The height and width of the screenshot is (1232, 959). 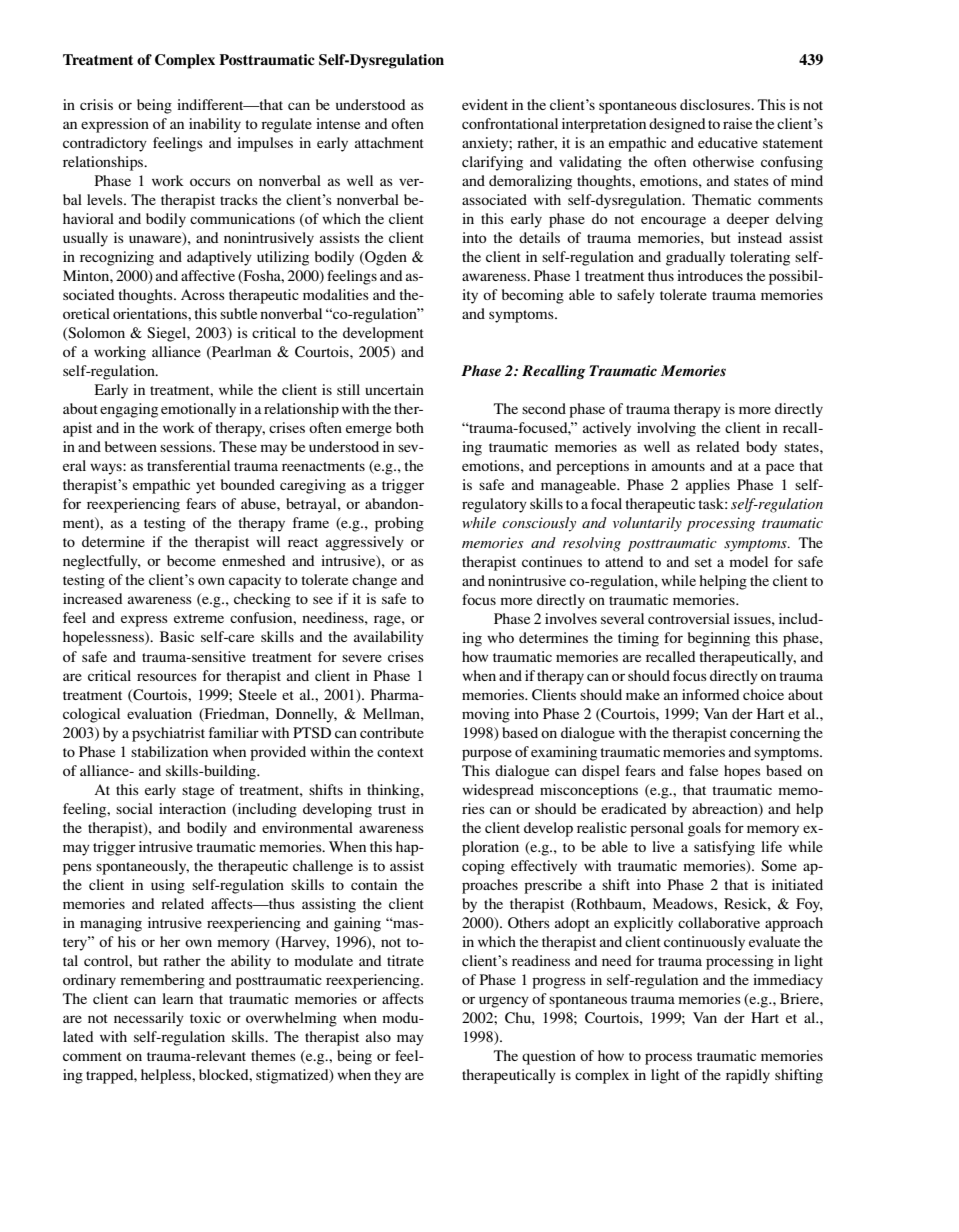 What do you see at coordinates (666, 429) in the screenshot?
I see `involving` at bounding box center [666, 429].
